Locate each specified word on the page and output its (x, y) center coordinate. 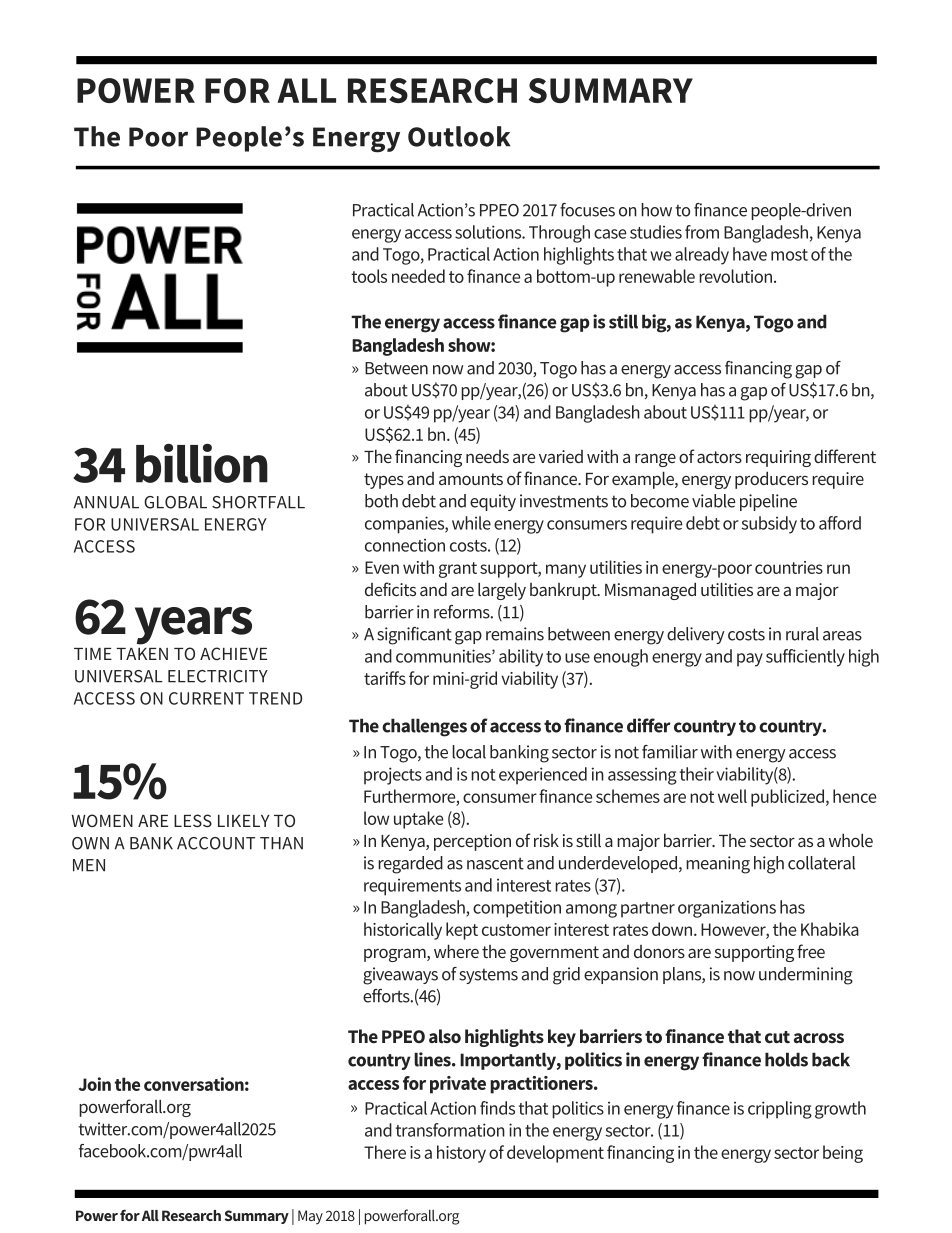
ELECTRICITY (218, 676)
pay (750, 660)
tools (369, 276)
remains (515, 634)
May (310, 1217)
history (461, 1154)
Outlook (459, 136)
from (702, 232)
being (843, 1154)
